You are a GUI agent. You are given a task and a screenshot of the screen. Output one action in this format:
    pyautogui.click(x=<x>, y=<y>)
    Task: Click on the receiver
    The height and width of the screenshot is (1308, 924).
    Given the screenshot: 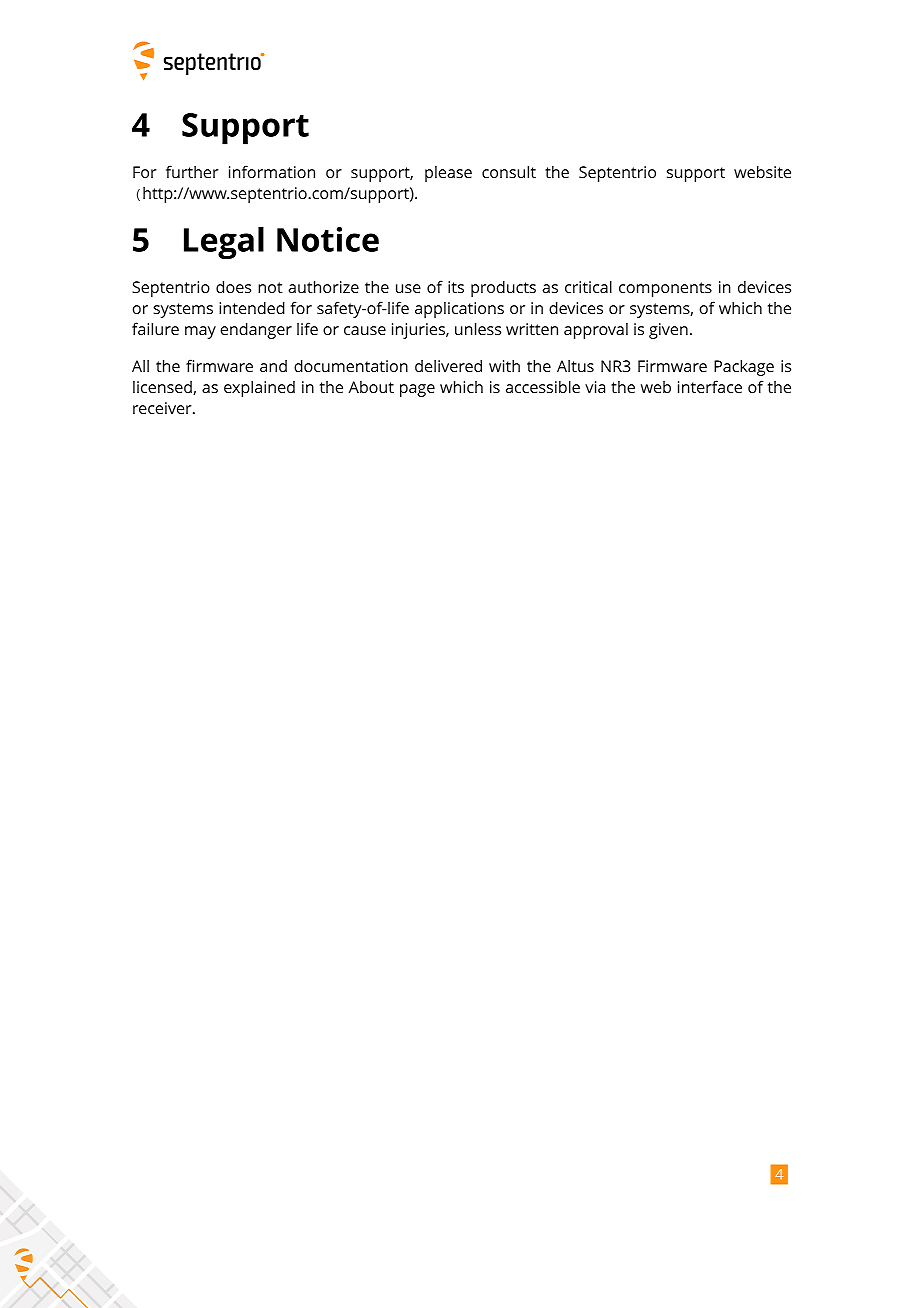 What is the action you would take?
    pyautogui.click(x=163, y=408)
